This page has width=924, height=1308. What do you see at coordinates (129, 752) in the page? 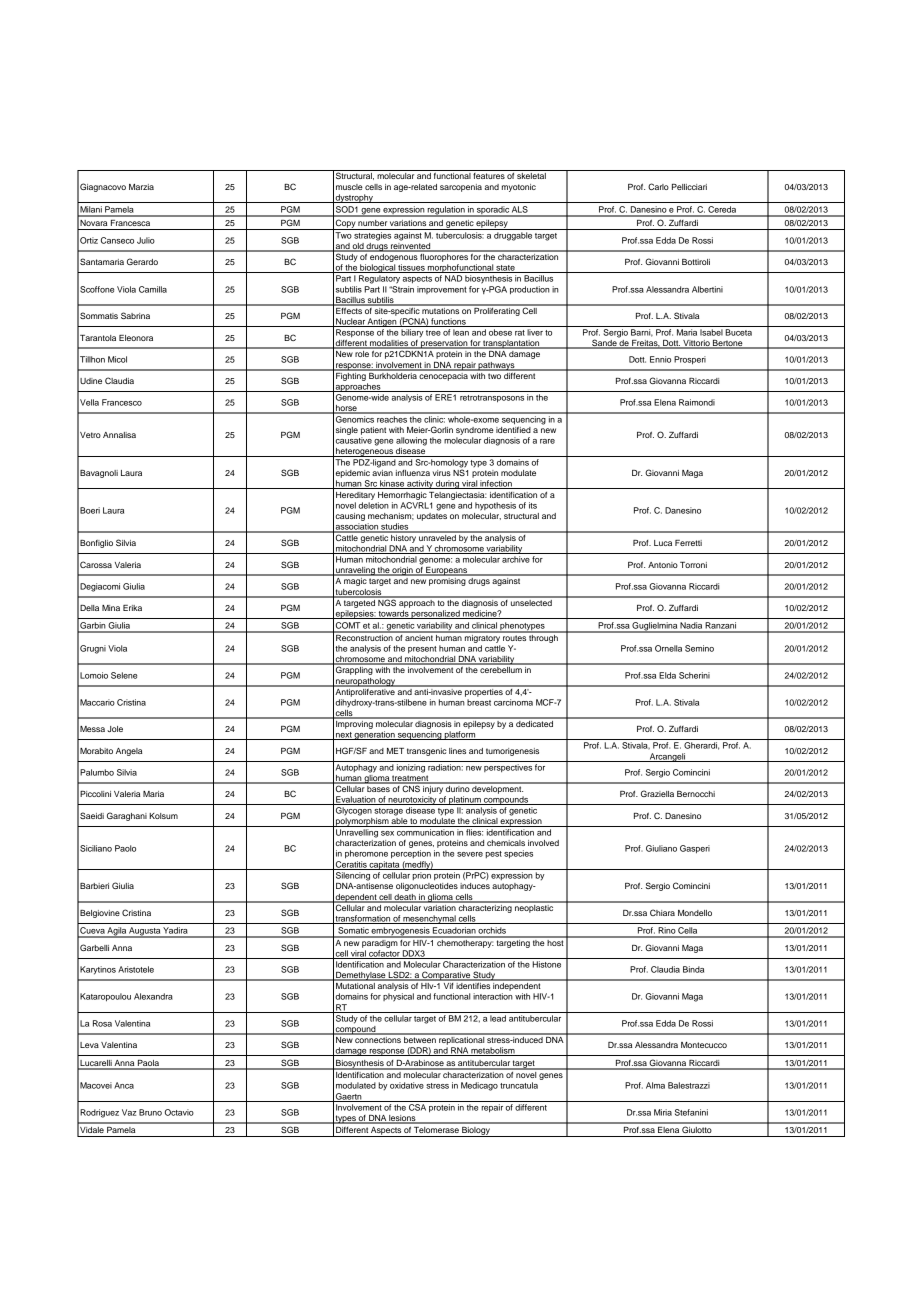
I see `Angela` at bounding box center [129, 752].
